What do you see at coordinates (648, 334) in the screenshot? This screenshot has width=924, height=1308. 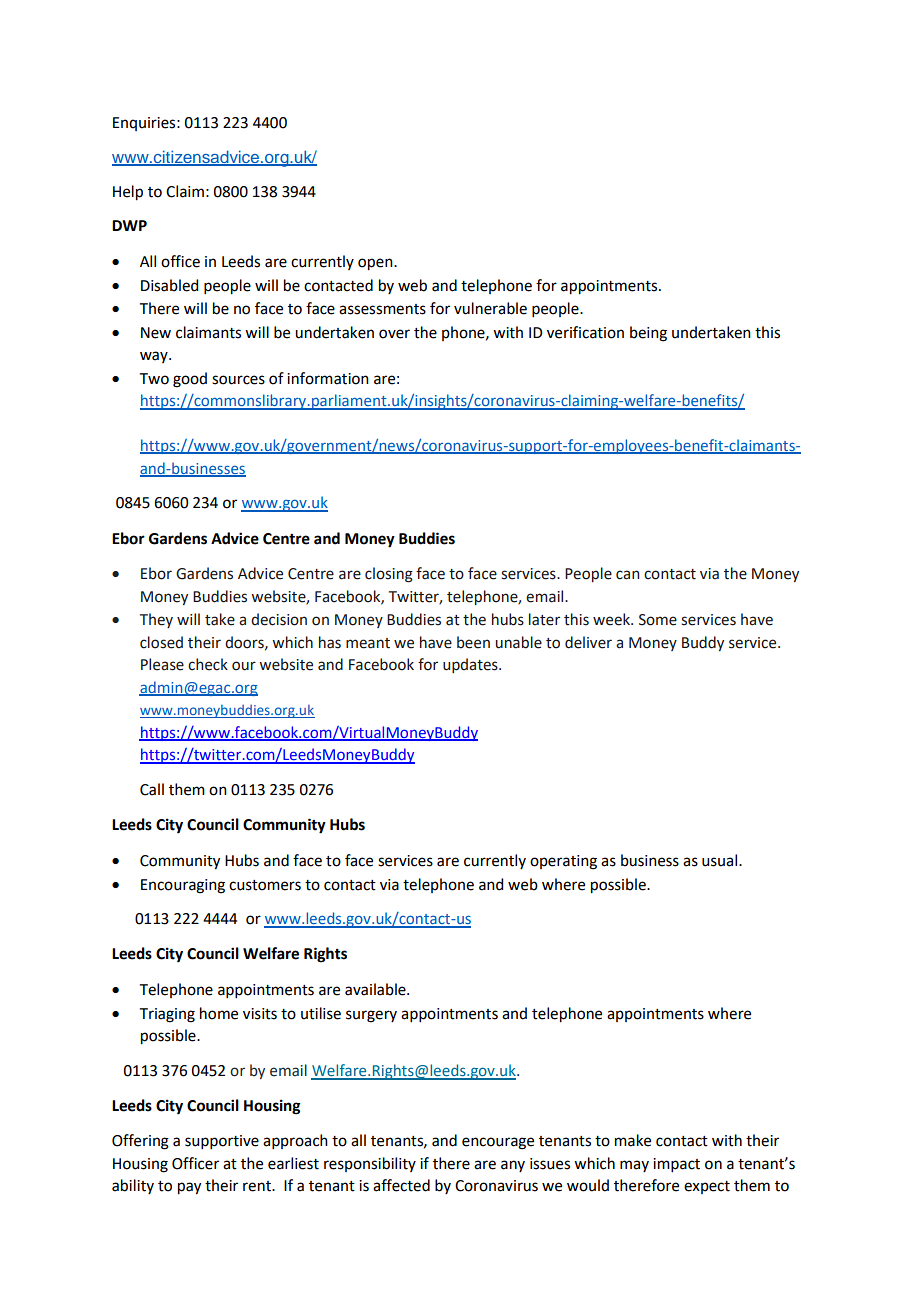 I see `being` at bounding box center [648, 334].
